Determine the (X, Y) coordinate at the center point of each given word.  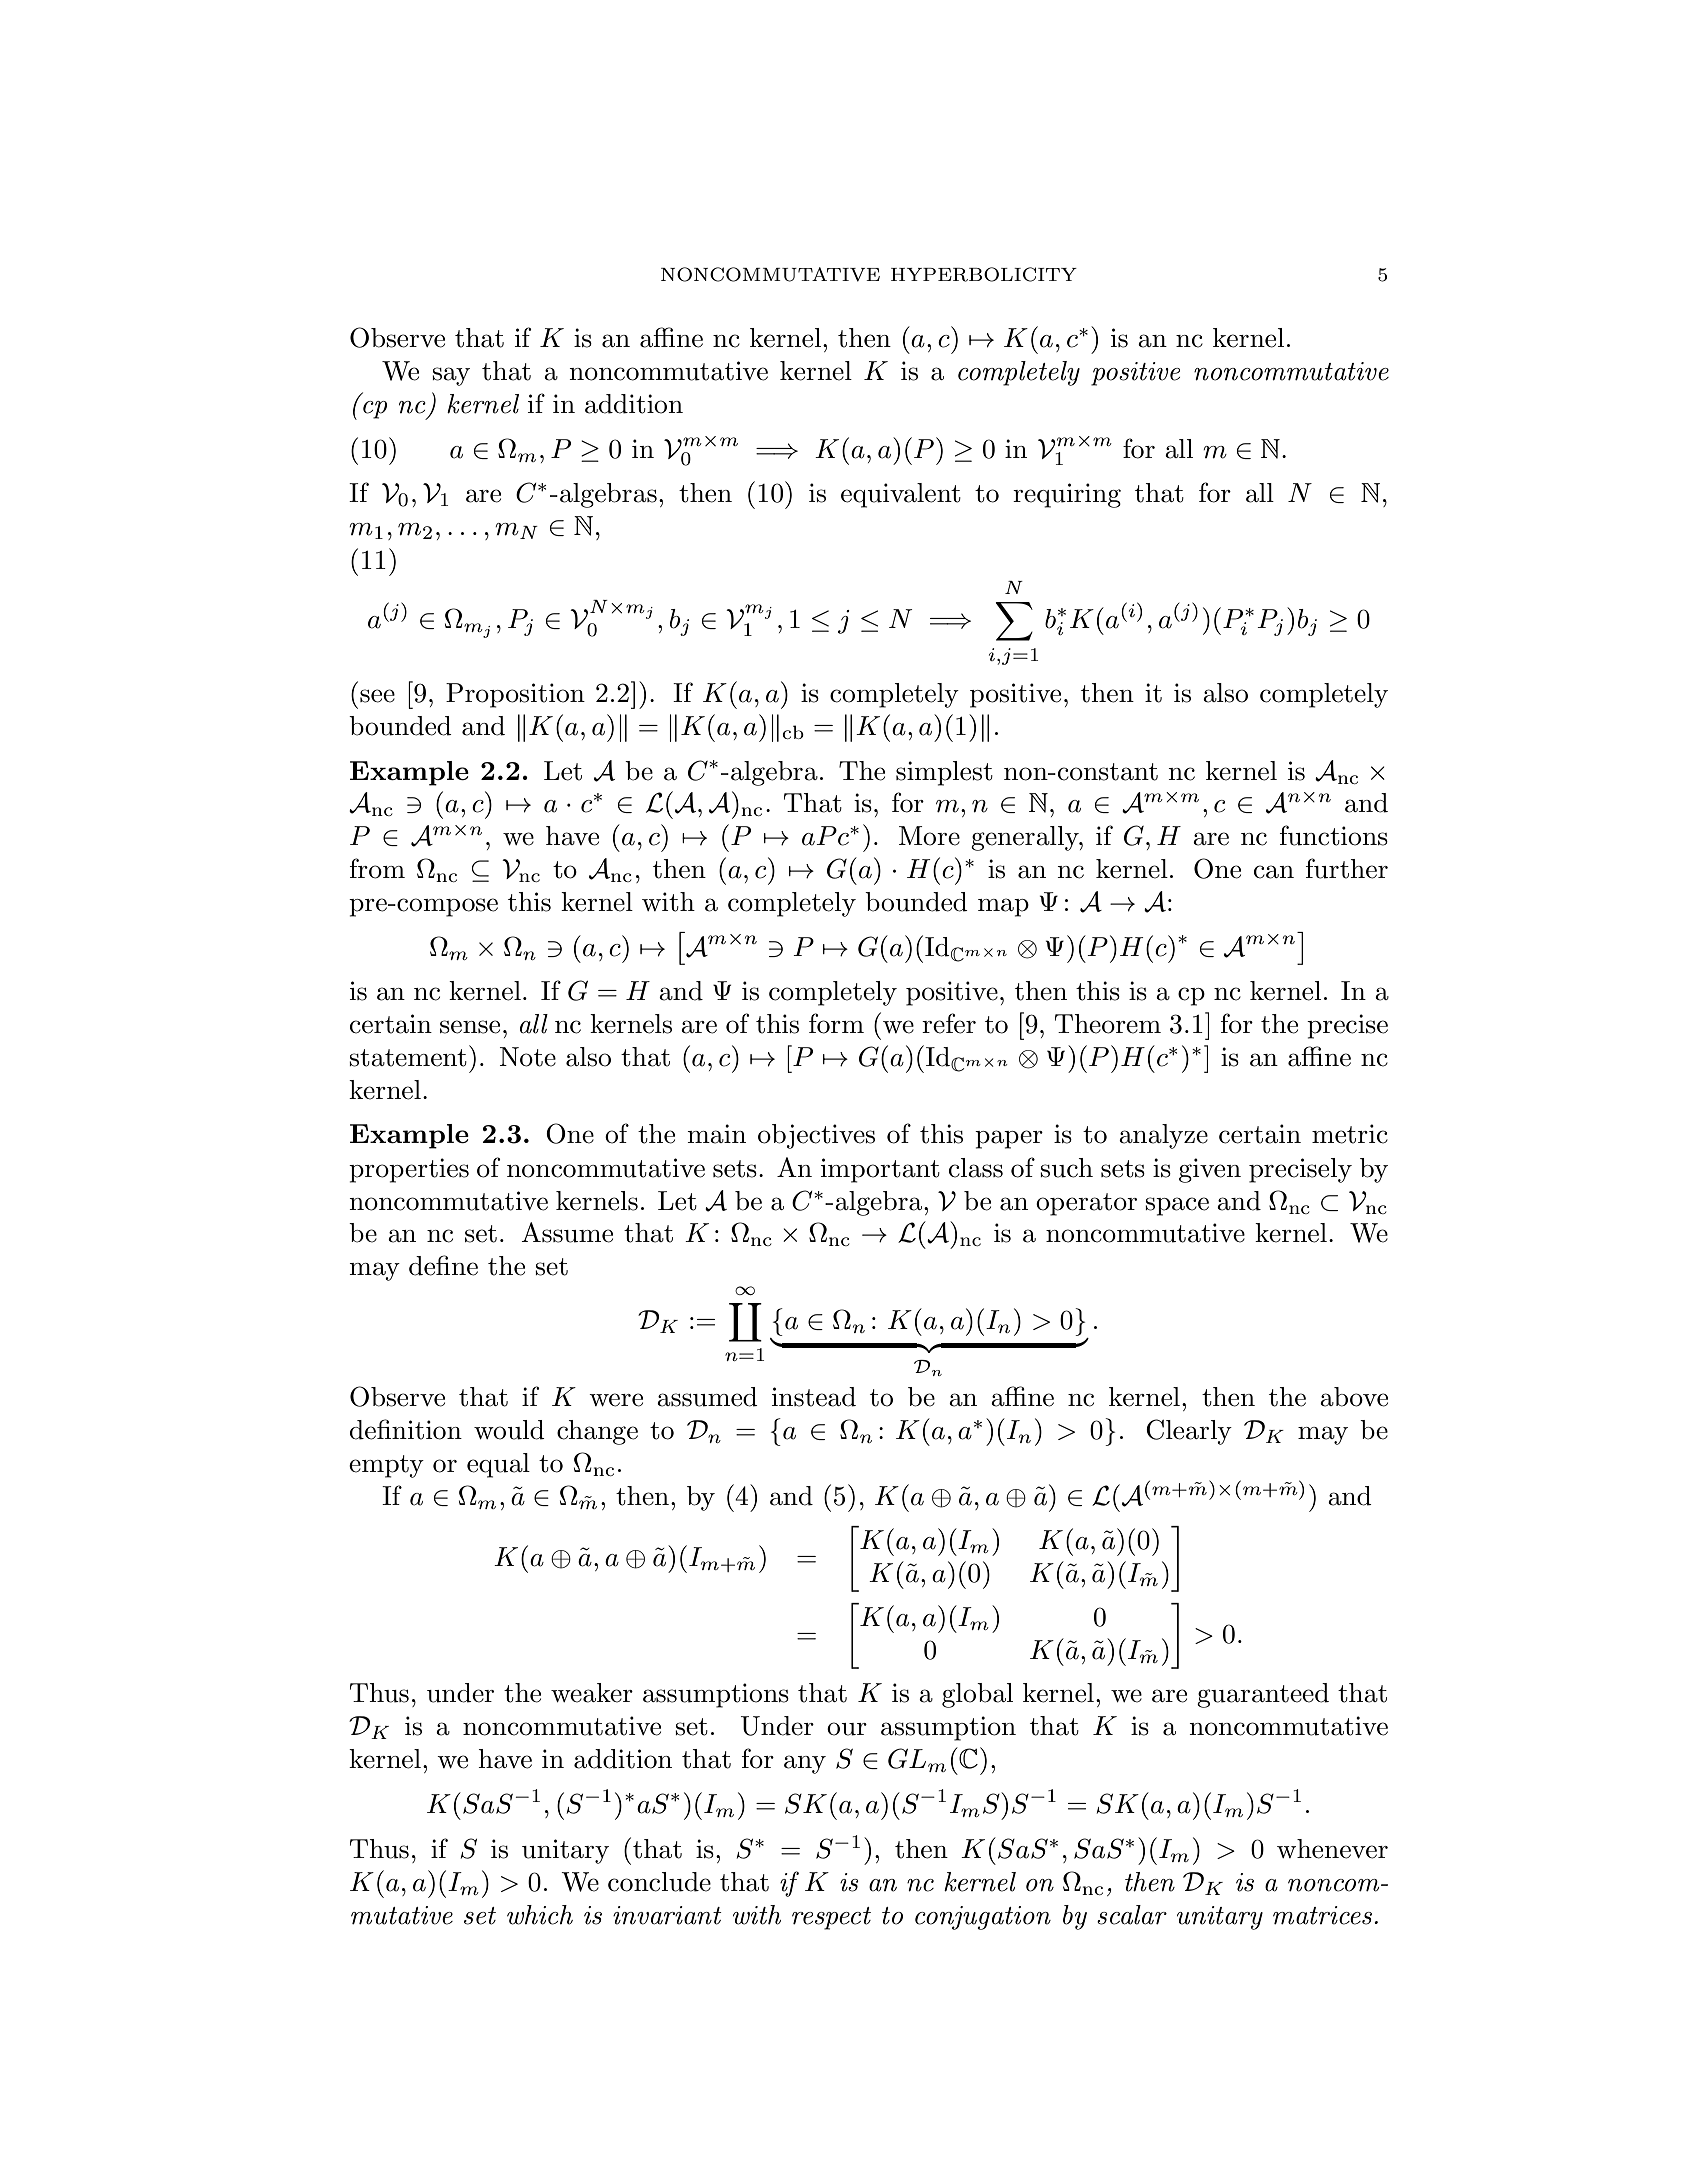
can (1274, 872)
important (880, 1170)
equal (498, 1465)
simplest (944, 773)
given (1210, 1170)
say (451, 376)
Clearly (1189, 1432)
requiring (1067, 495)
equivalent (901, 495)
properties (409, 1170)
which (540, 1915)
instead (814, 1397)
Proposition (515, 695)
